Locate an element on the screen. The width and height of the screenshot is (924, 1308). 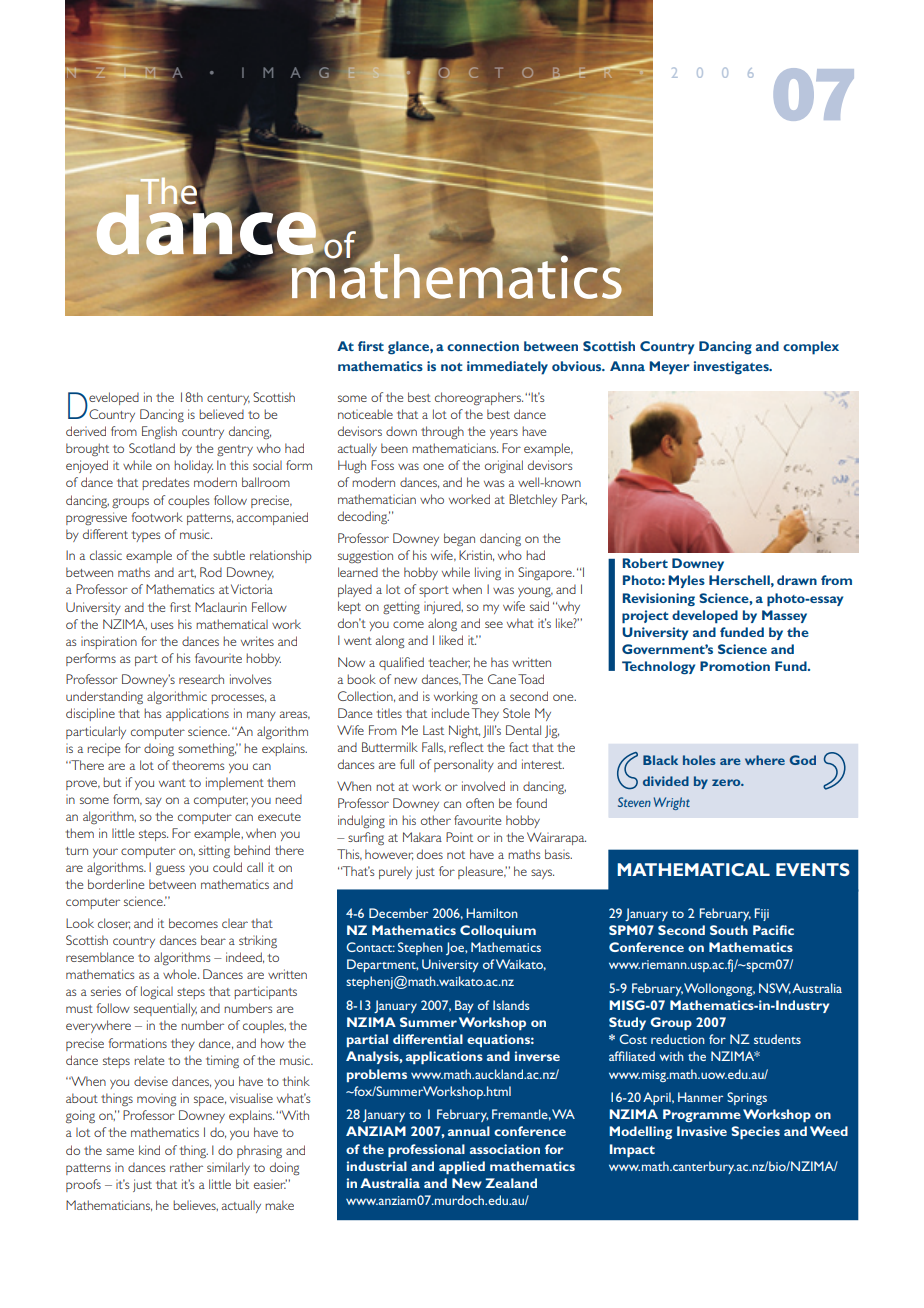
century is located at coordinates (228, 399).
